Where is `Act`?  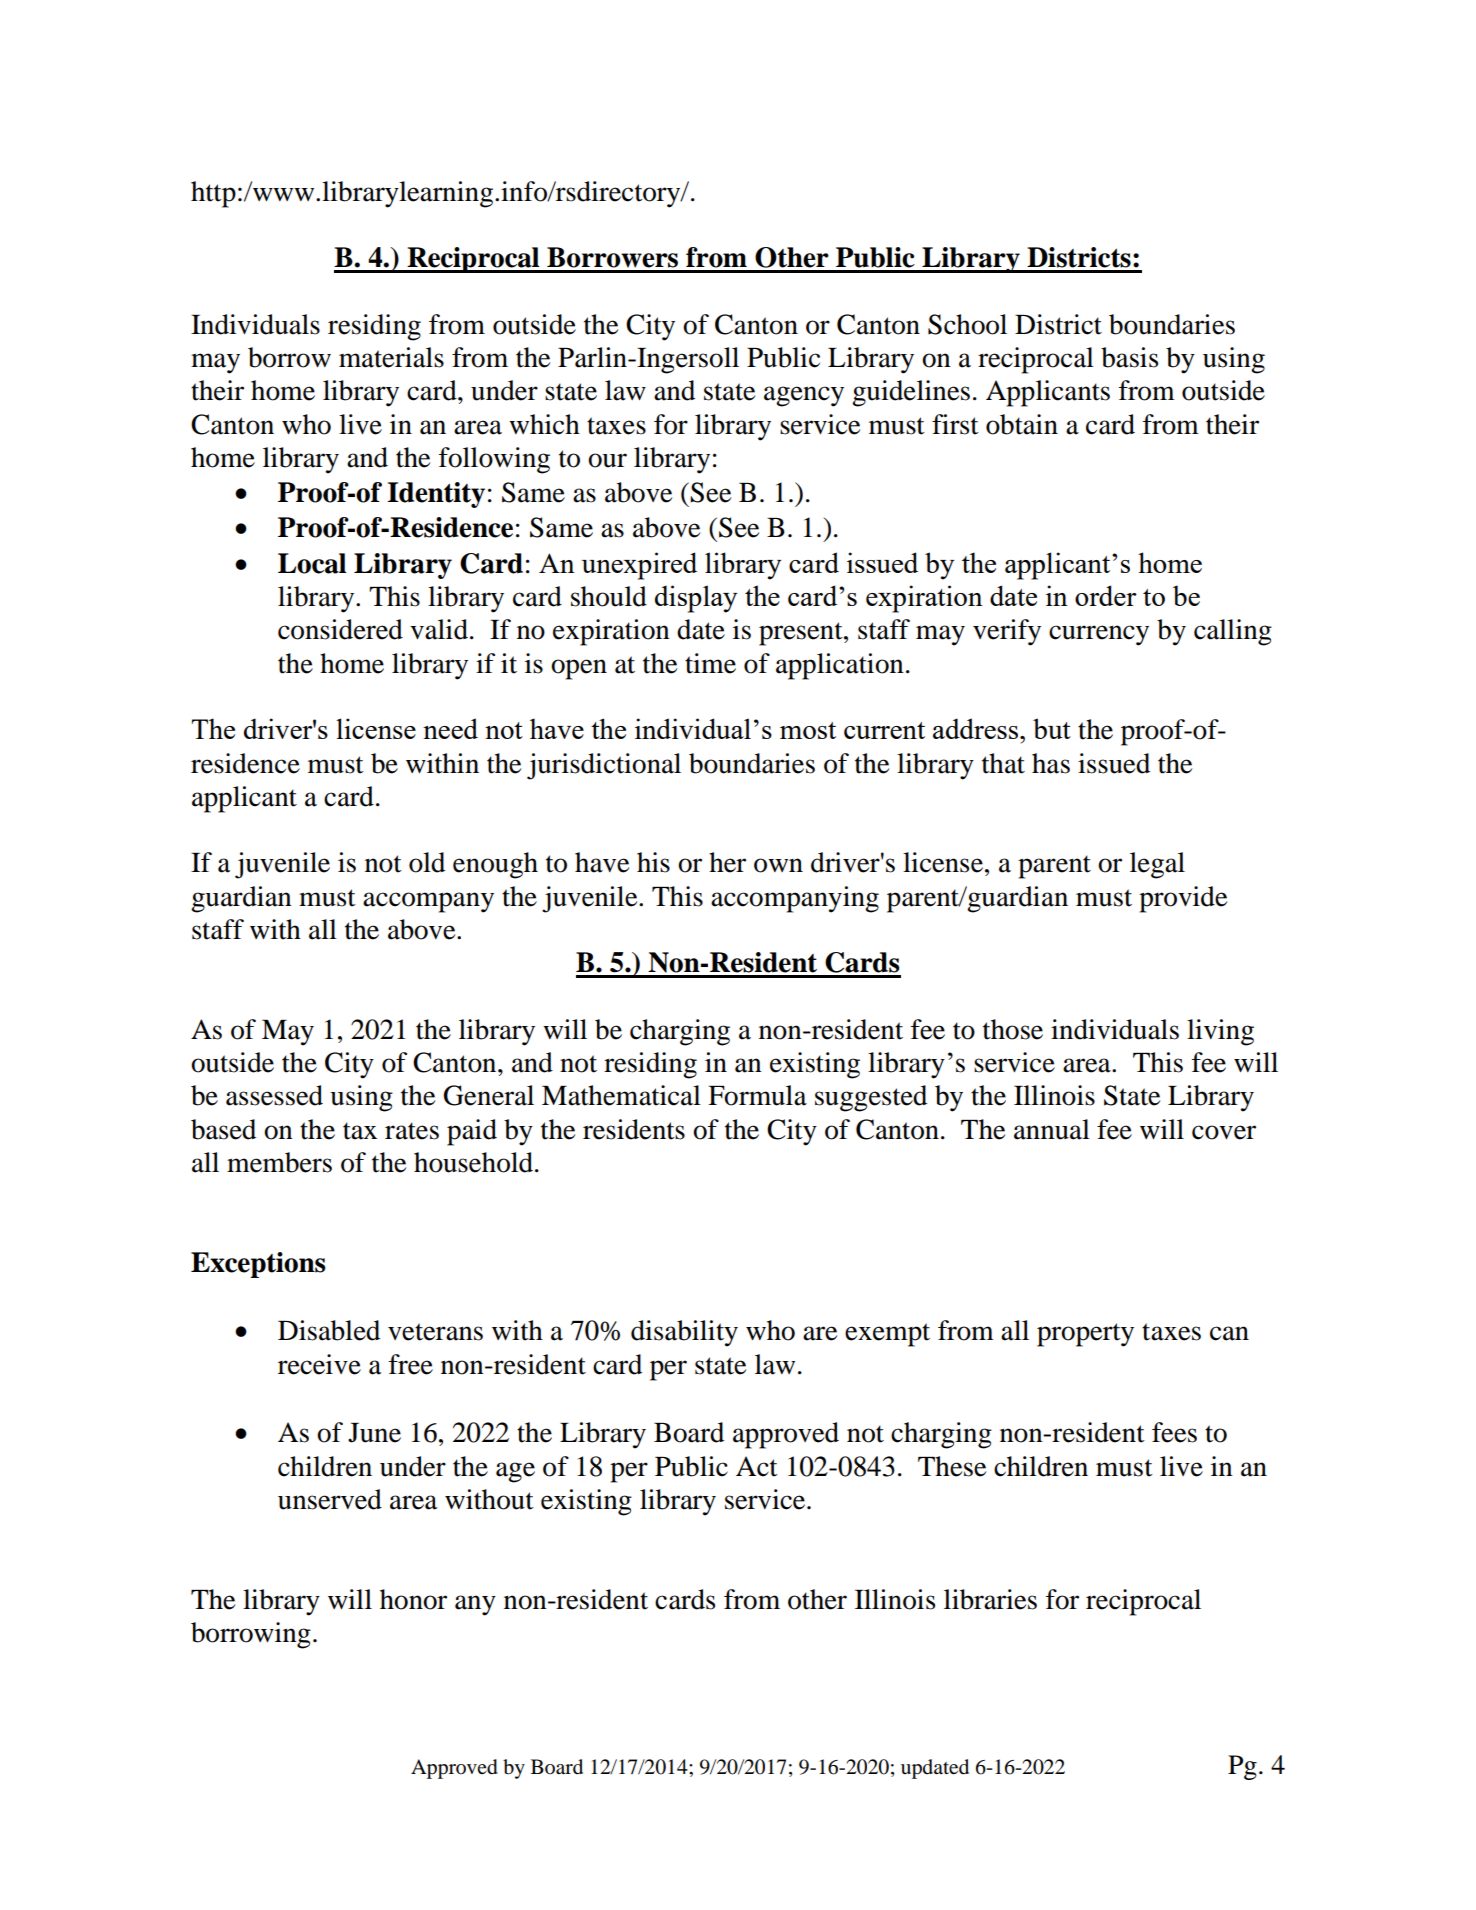 Act is located at coordinates (757, 1466).
